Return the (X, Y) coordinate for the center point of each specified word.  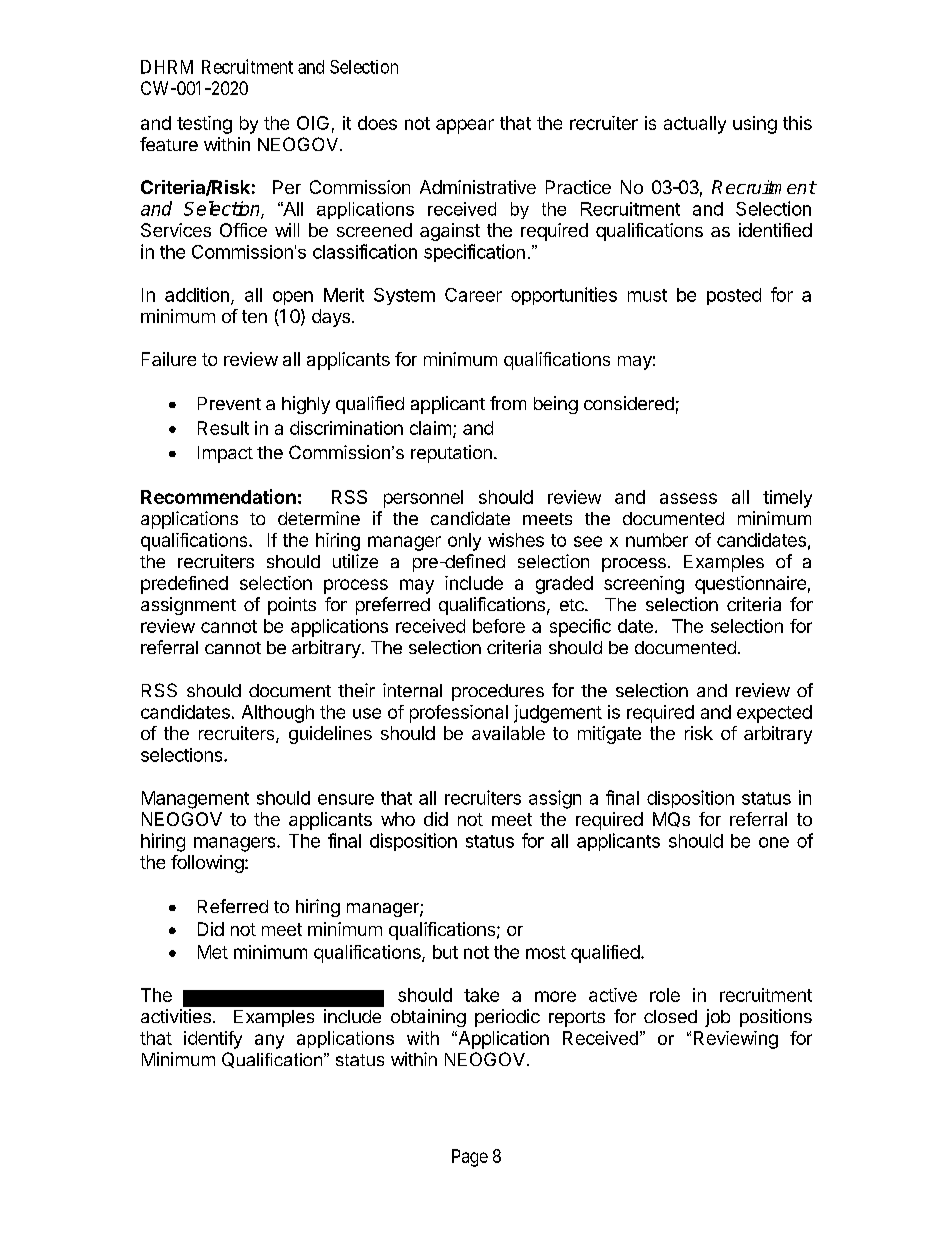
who (398, 819)
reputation (451, 454)
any (269, 1041)
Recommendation (218, 496)
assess (688, 498)
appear (465, 126)
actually (695, 125)
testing (204, 125)
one (774, 842)
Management (195, 800)
